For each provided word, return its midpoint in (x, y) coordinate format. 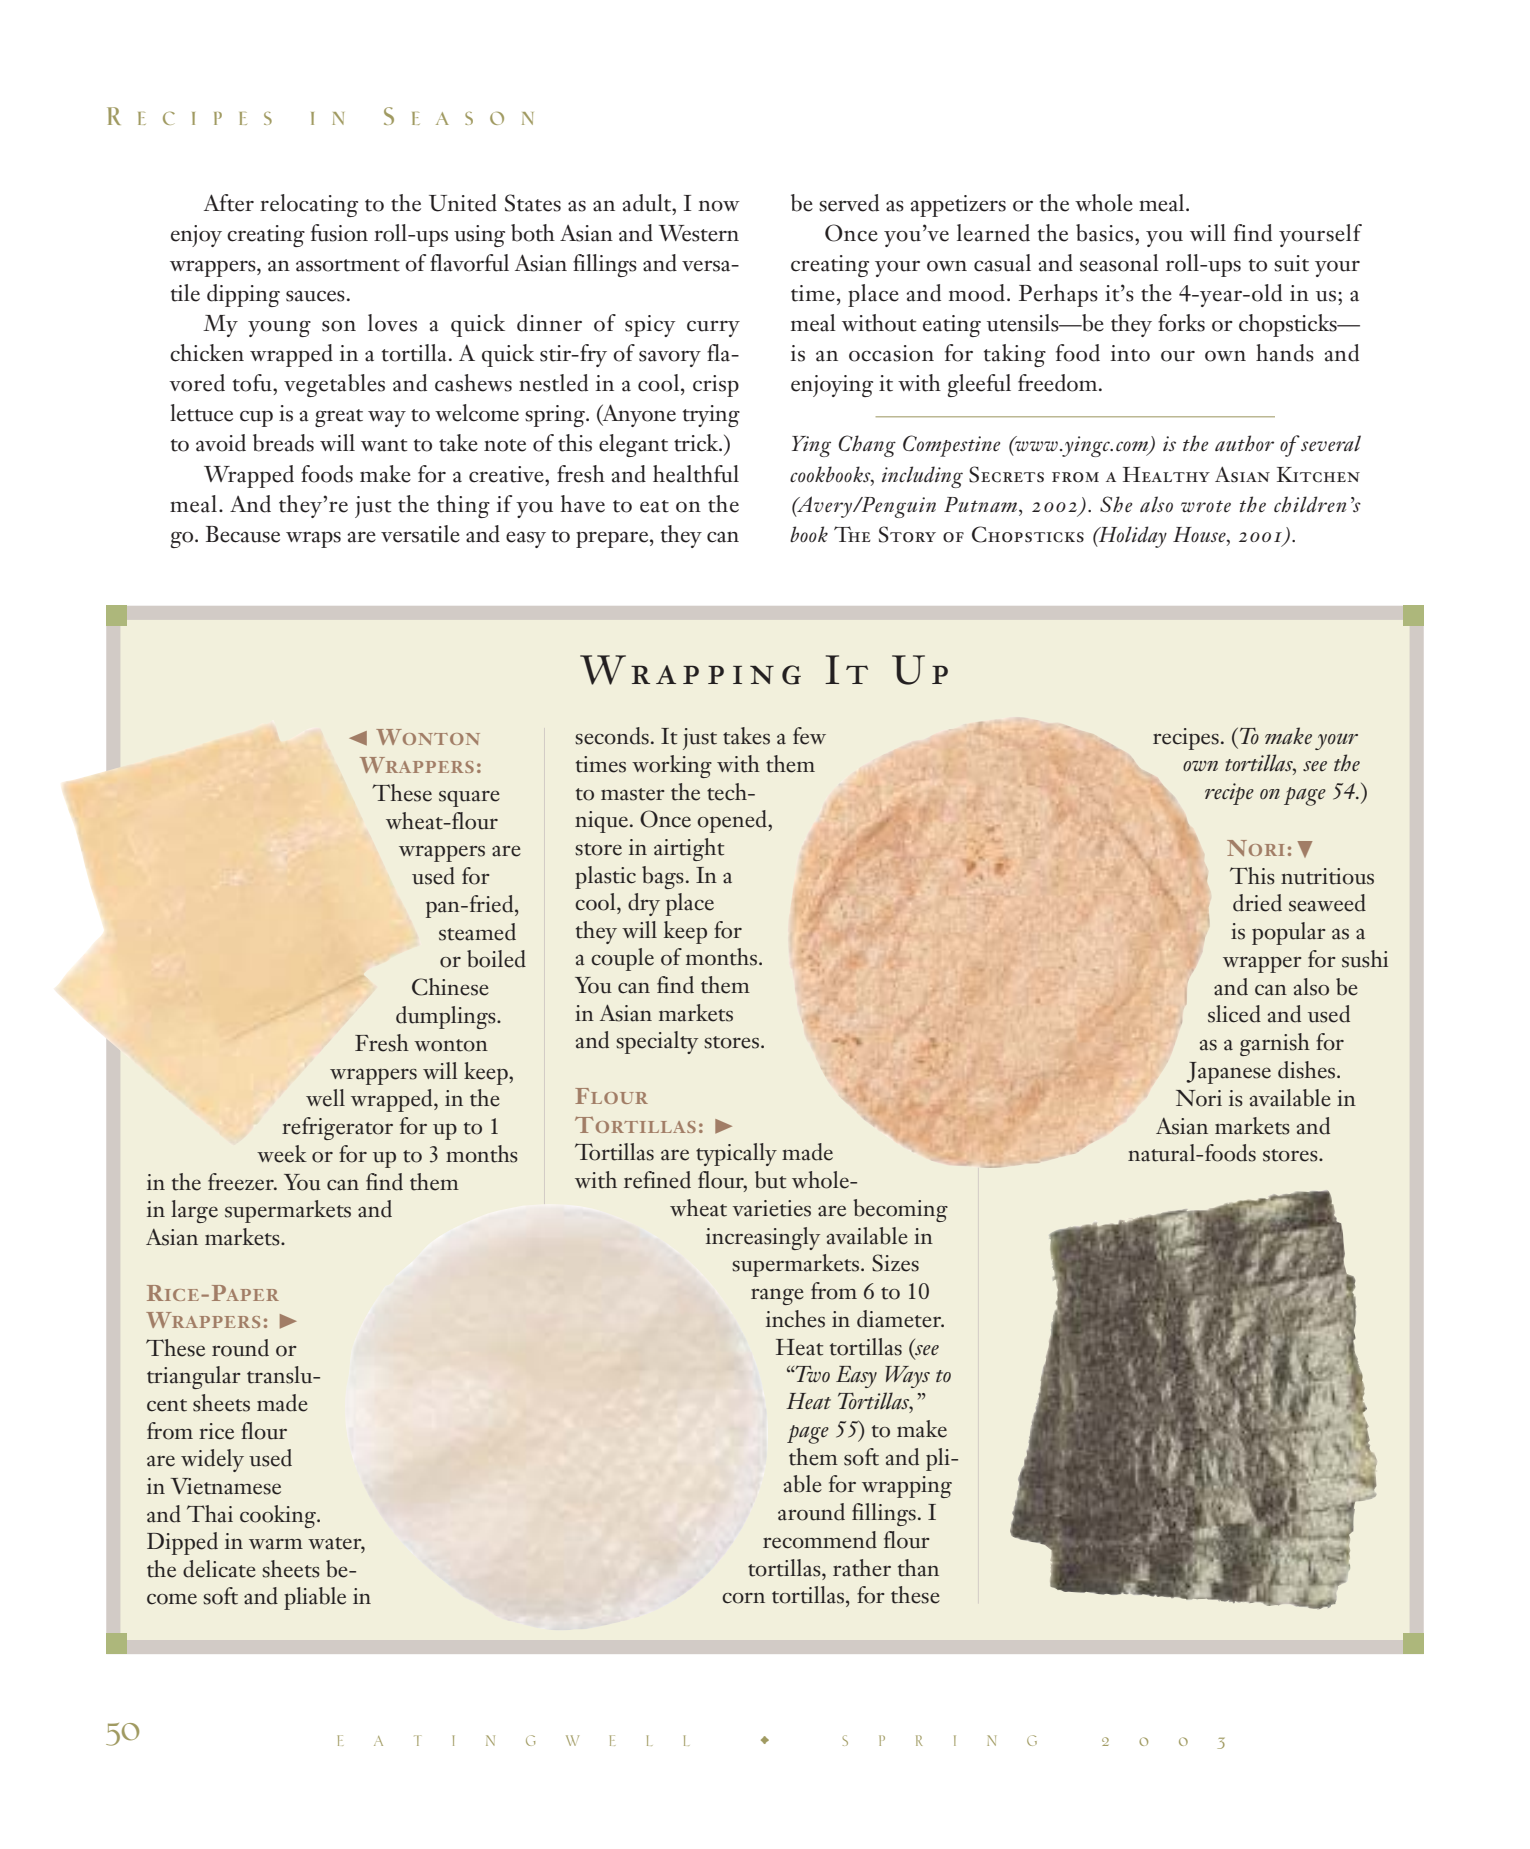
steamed (477, 932)
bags (663, 877)
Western (699, 233)
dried (1257, 903)
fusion (339, 233)
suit (1291, 263)
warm (276, 1544)
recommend (820, 1540)
